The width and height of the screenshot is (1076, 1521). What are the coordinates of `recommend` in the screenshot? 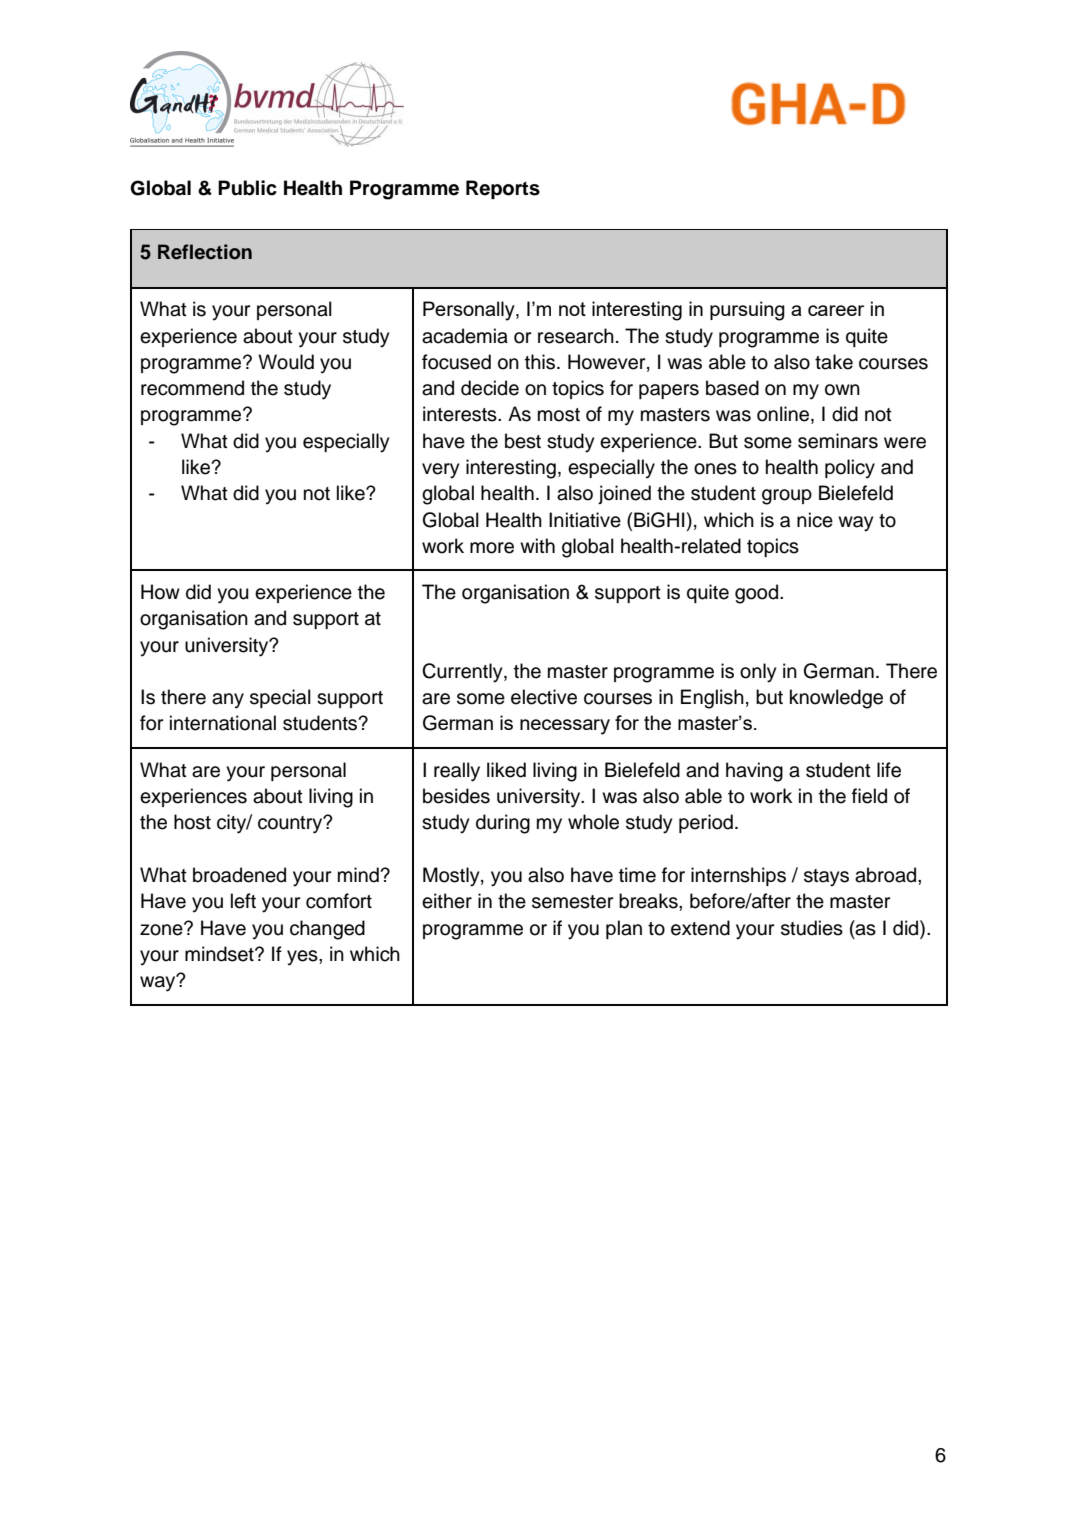 It's located at (192, 388).
